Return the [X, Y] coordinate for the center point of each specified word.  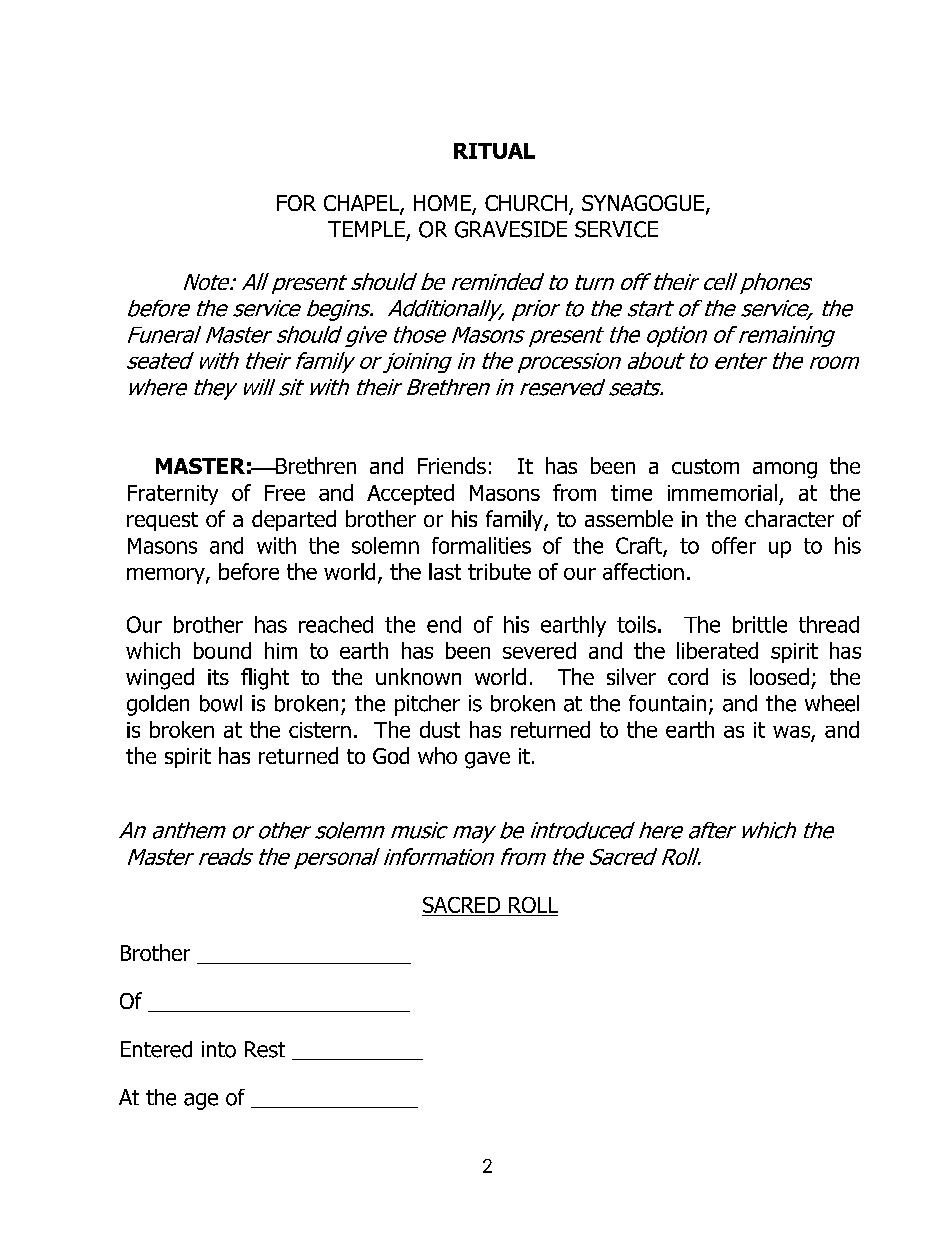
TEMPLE [366, 229]
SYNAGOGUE [643, 203]
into [219, 1049]
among [785, 470]
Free [285, 493]
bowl [221, 703]
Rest [265, 1049]
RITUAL [494, 151]
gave [487, 760]
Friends [452, 465]
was [791, 732]
